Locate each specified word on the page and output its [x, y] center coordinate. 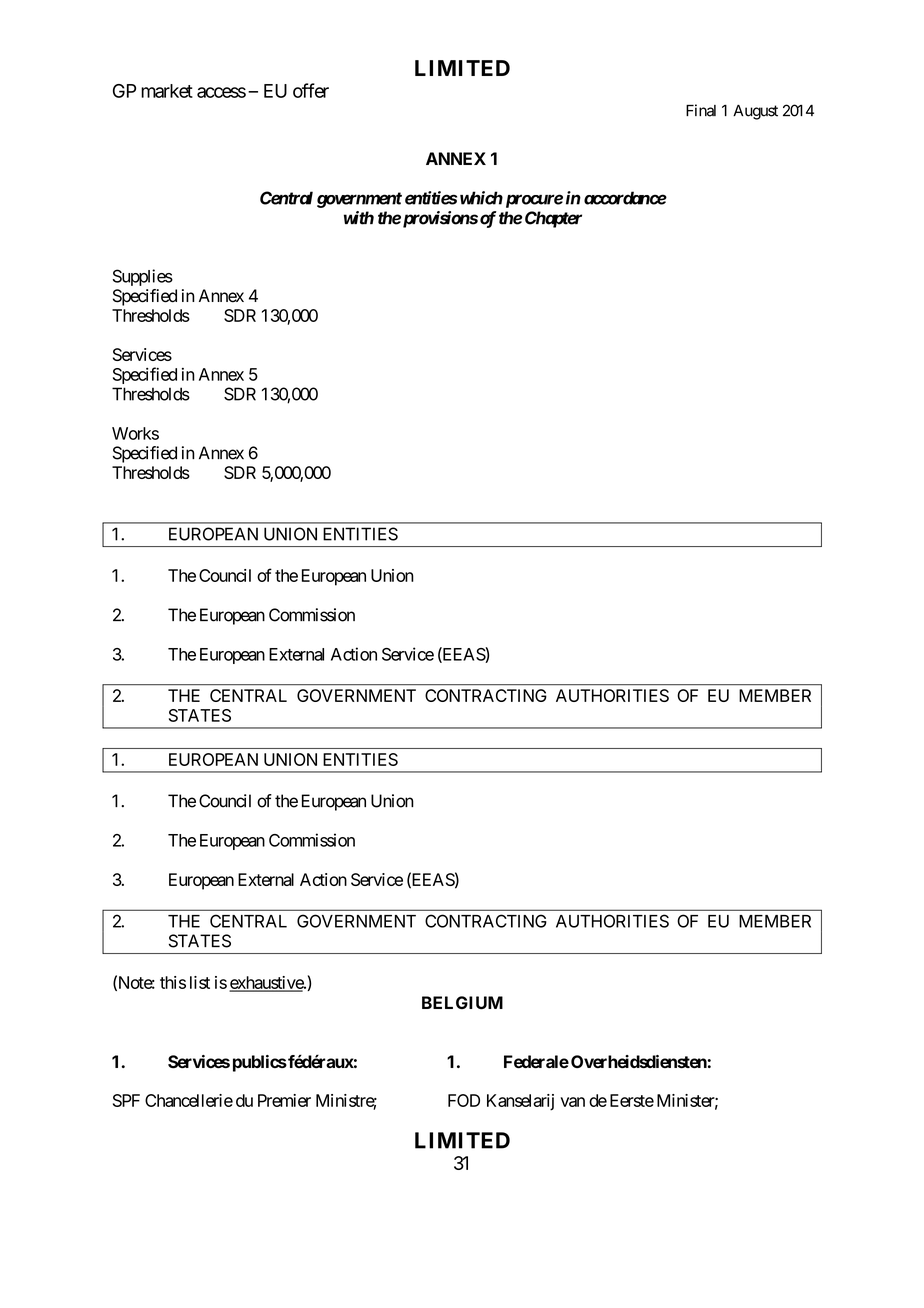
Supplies [143, 277]
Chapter [553, 219]
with [359, 218]
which [481, 198]
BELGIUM [462, 1003]
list [200, 982]
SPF [126, 1100]
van [573, 1102]
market [167, 91]
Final [701, 110]
